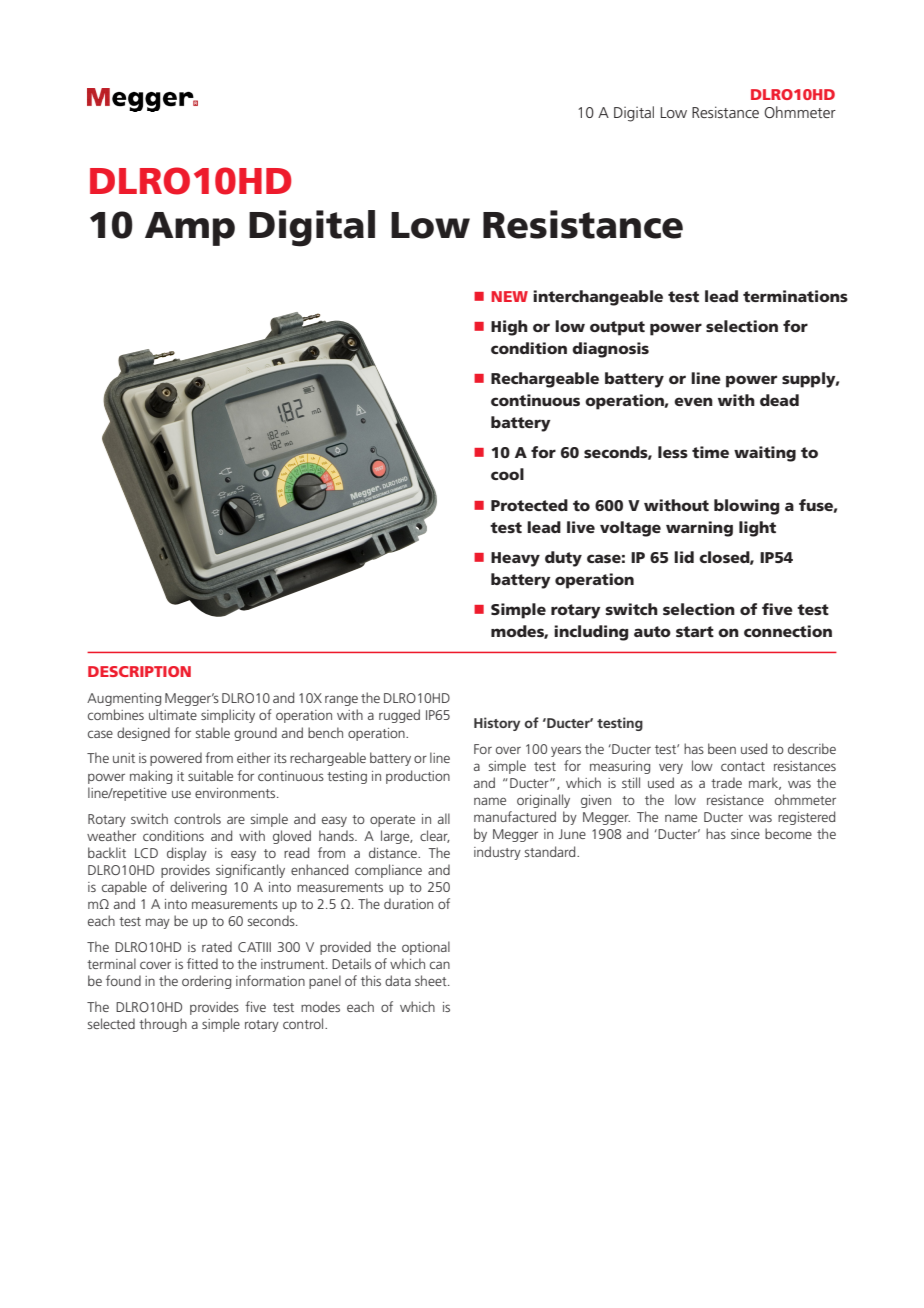 Image resolution: width=924 pixels, height=1308 pixels. I want to click on blowing, so click(747, 507).
